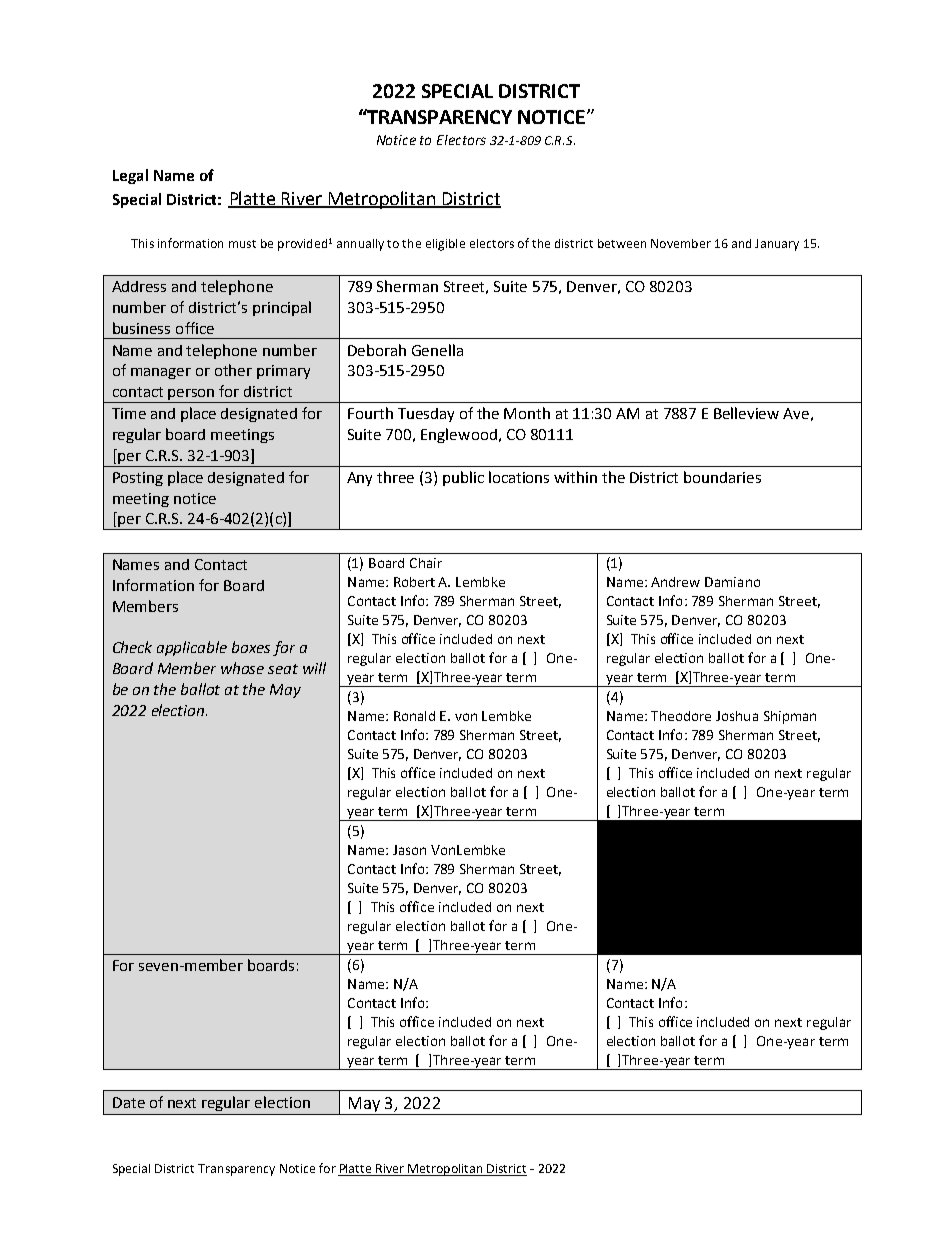 The height and width of the screenshot is (1233, 952). Describe the element at coordinates (129, 1102) in the screenshot. I see `Date` at that location.
